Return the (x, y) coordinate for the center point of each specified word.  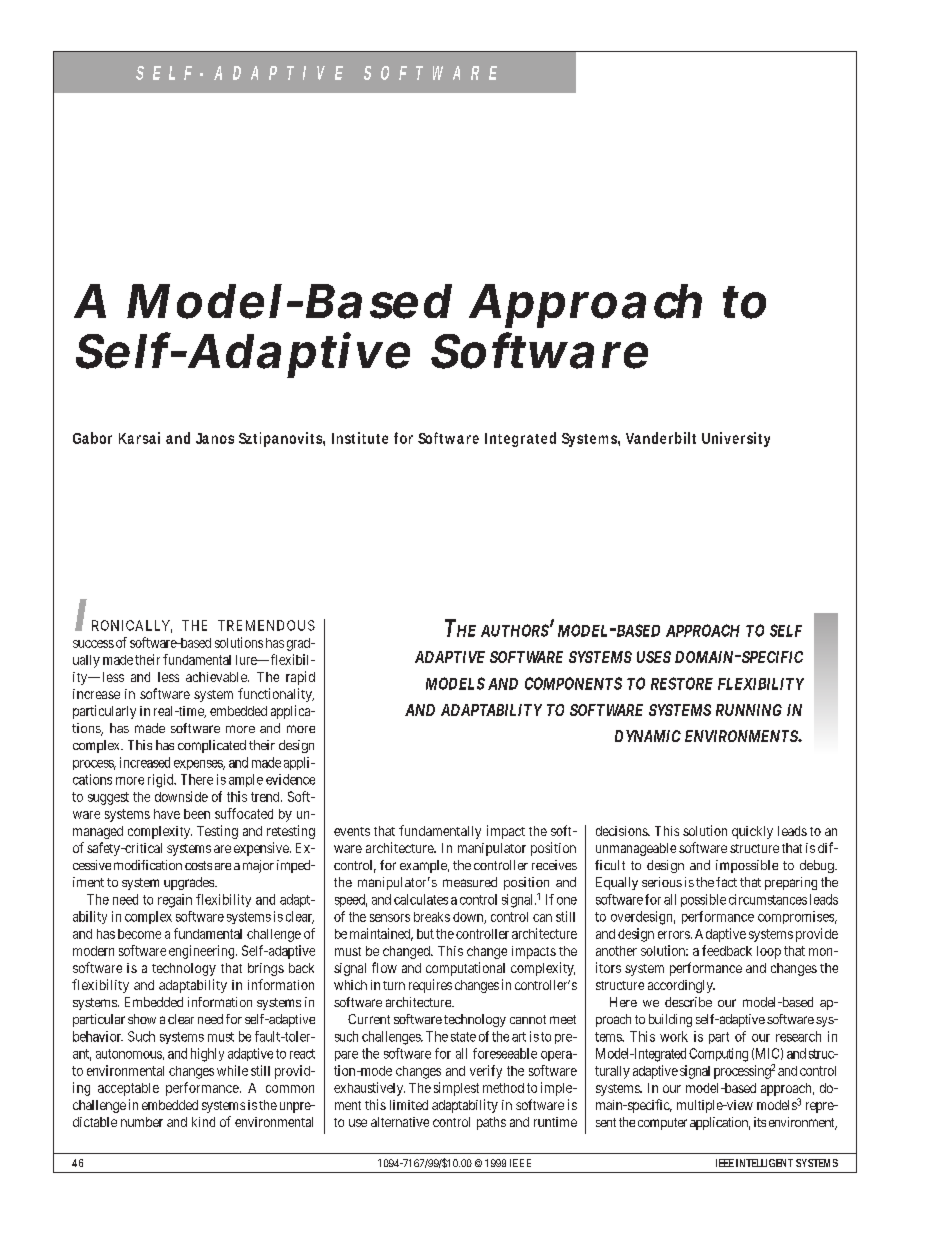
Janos (215, 438)
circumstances (768, 899)
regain (175, 901)
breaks (432, 917)
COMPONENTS (573, 683)
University (736, 439)
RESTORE (682, 683)
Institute (360, 438)
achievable (217, 677)
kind (203, 1122)
